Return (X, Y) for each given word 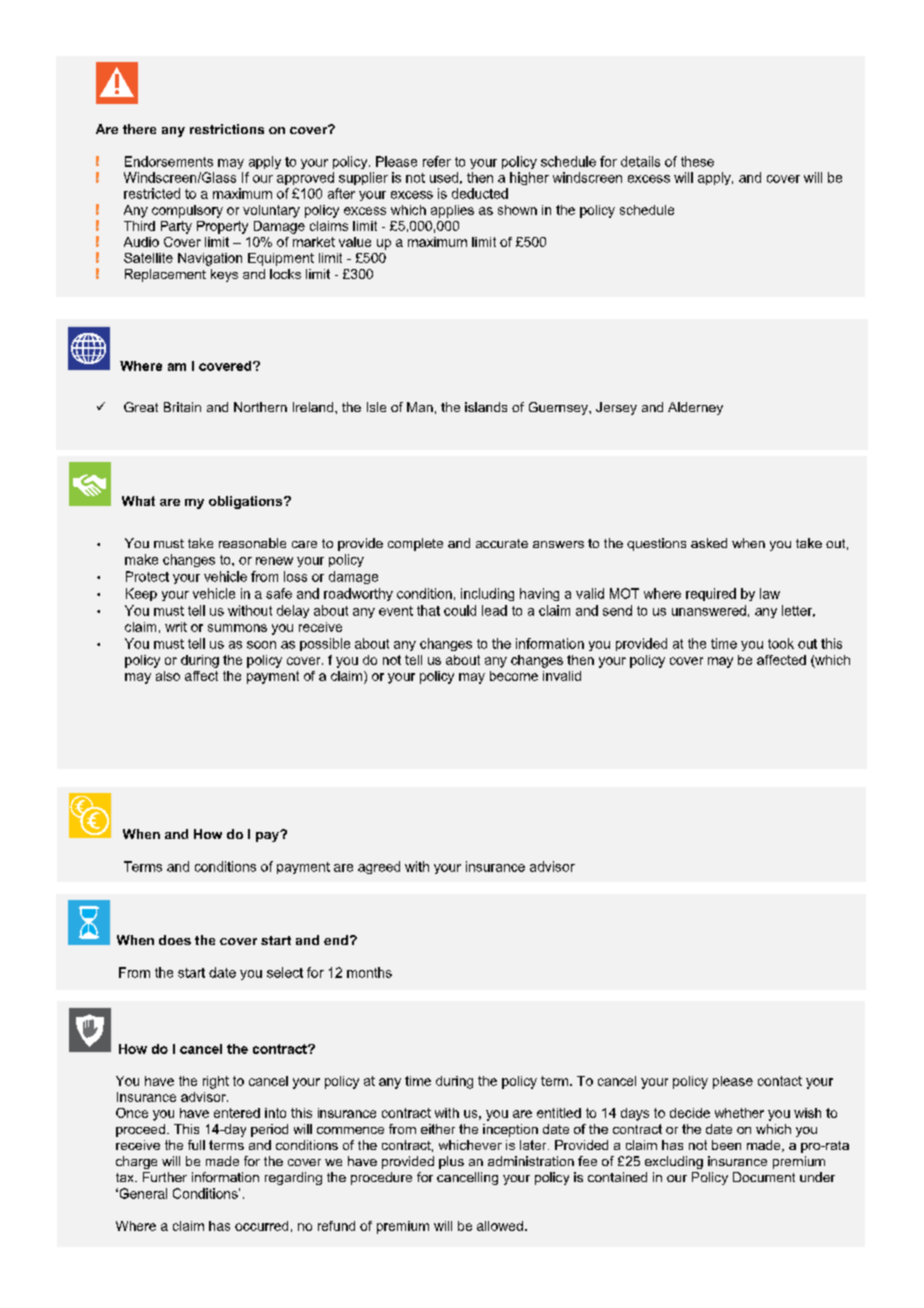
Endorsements (169, 161)
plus (451, 1162)
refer (437, 161)
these (697, 161)
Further (165, 1177)
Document (764, 1177)
